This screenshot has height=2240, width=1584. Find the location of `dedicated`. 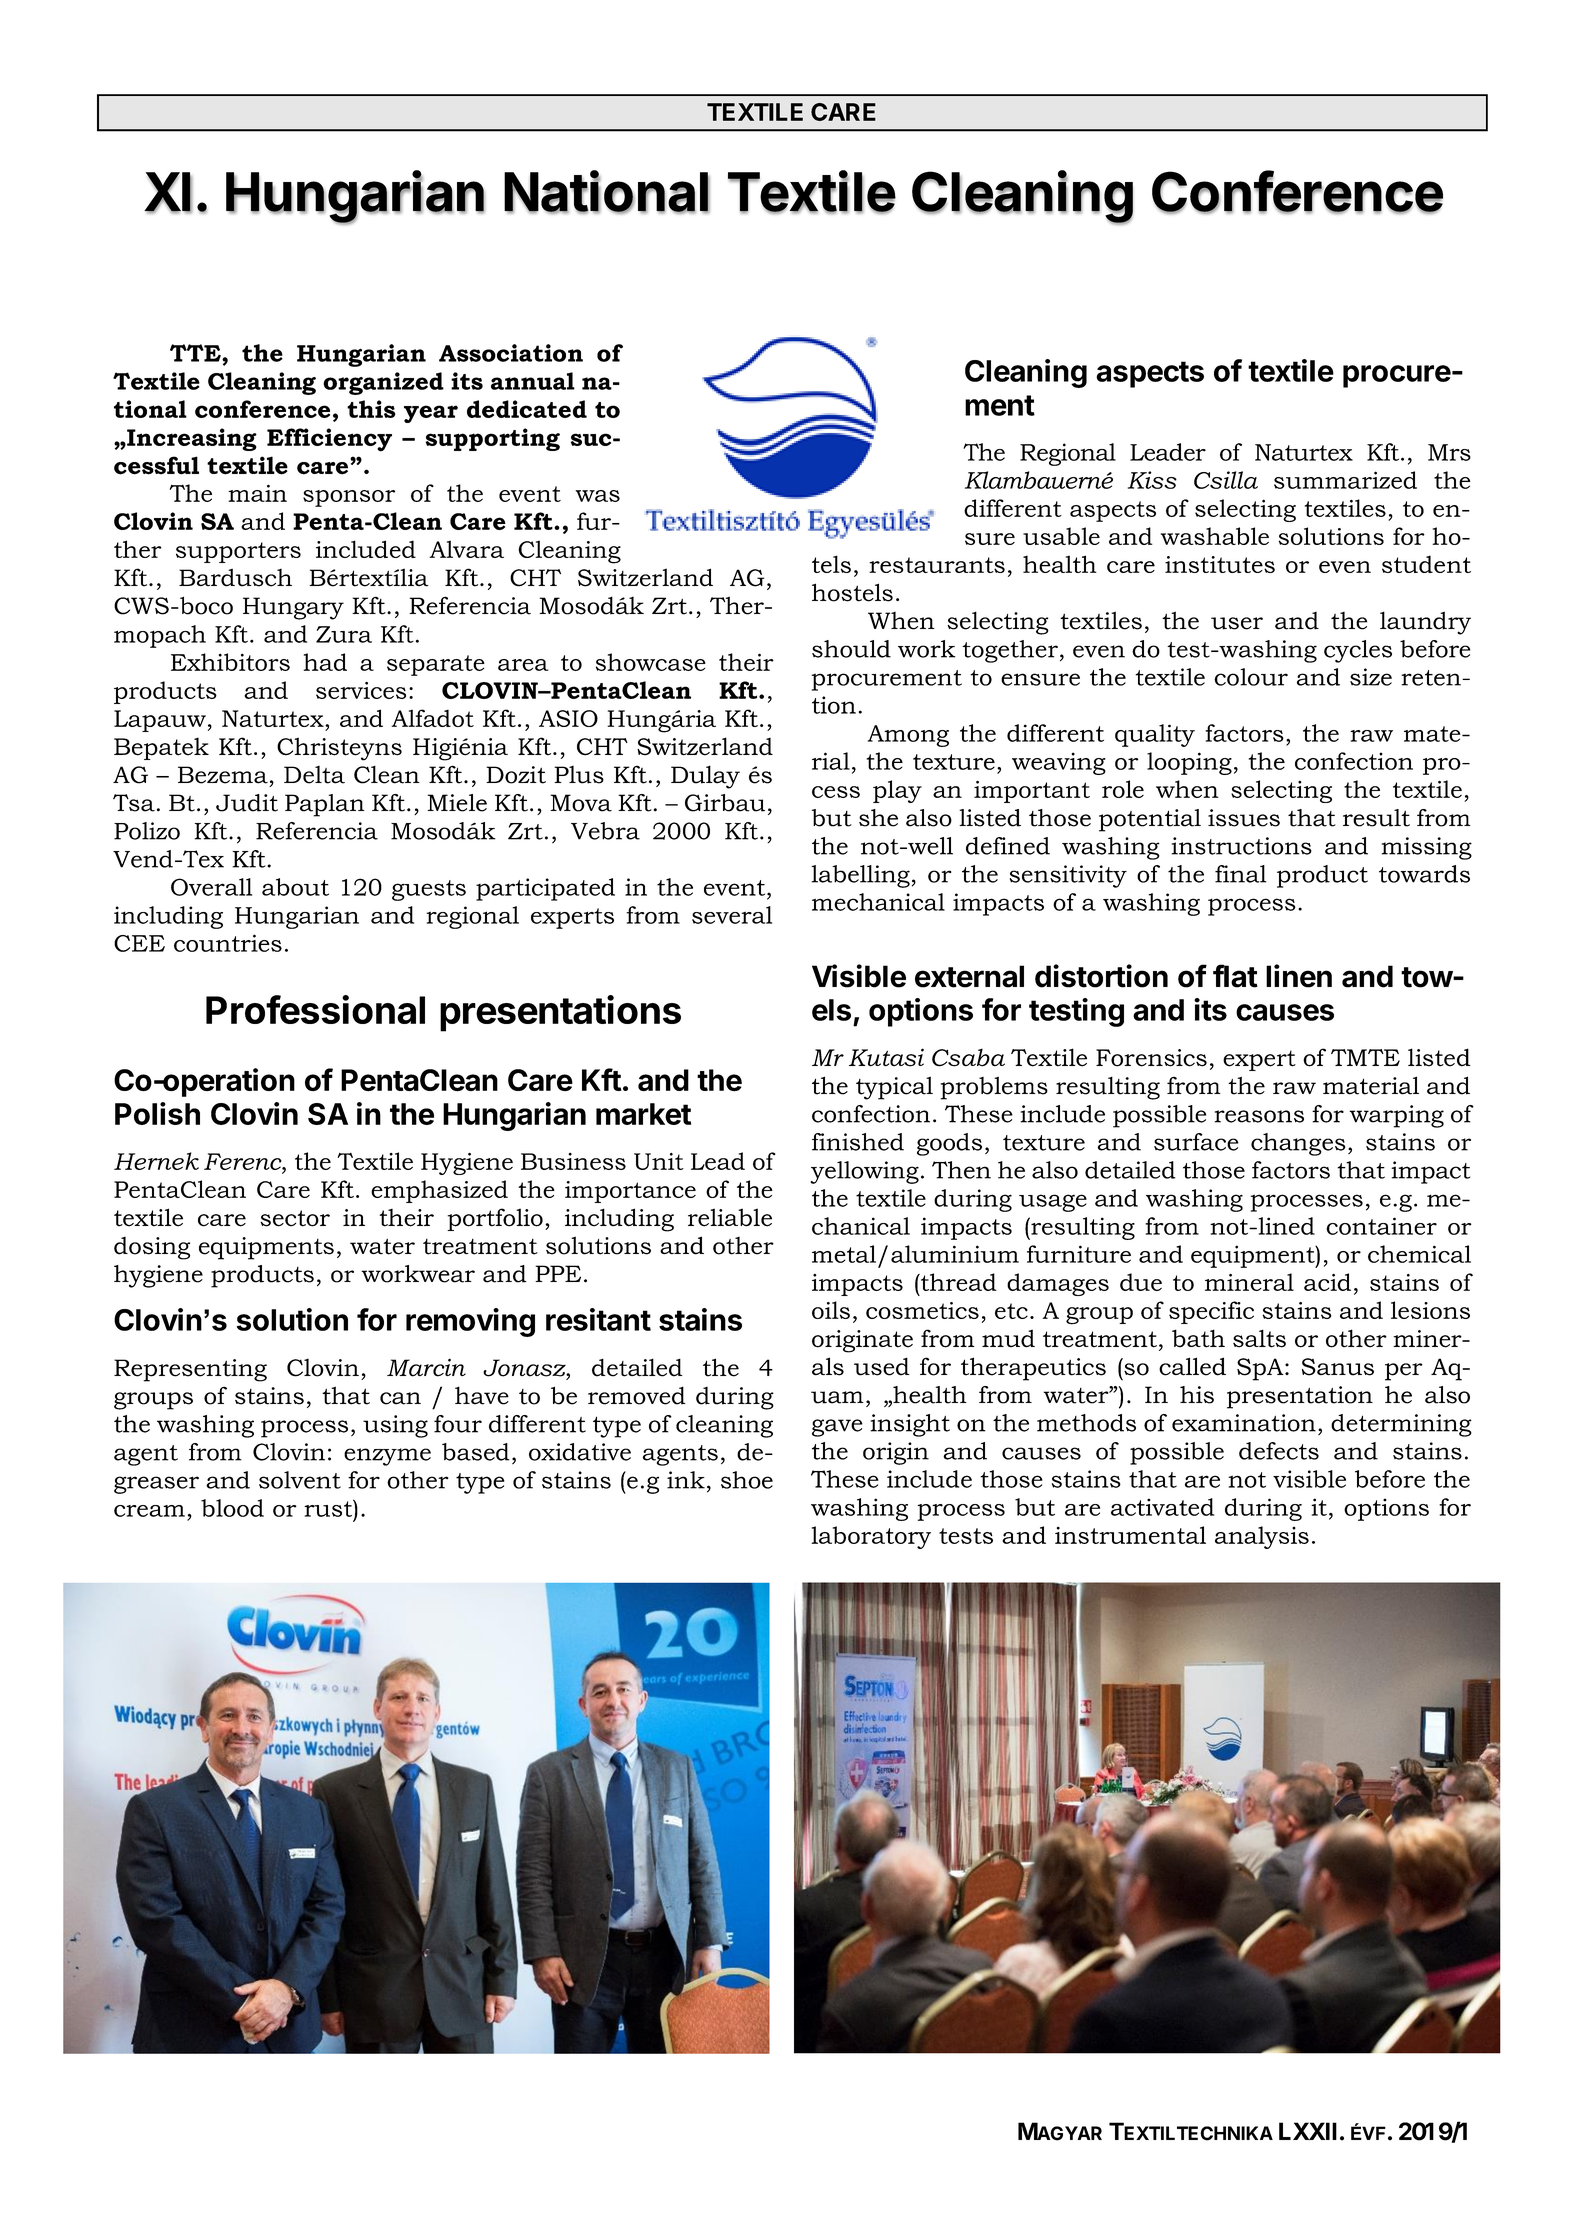

dedicated is located at coordinates (527, 409).
